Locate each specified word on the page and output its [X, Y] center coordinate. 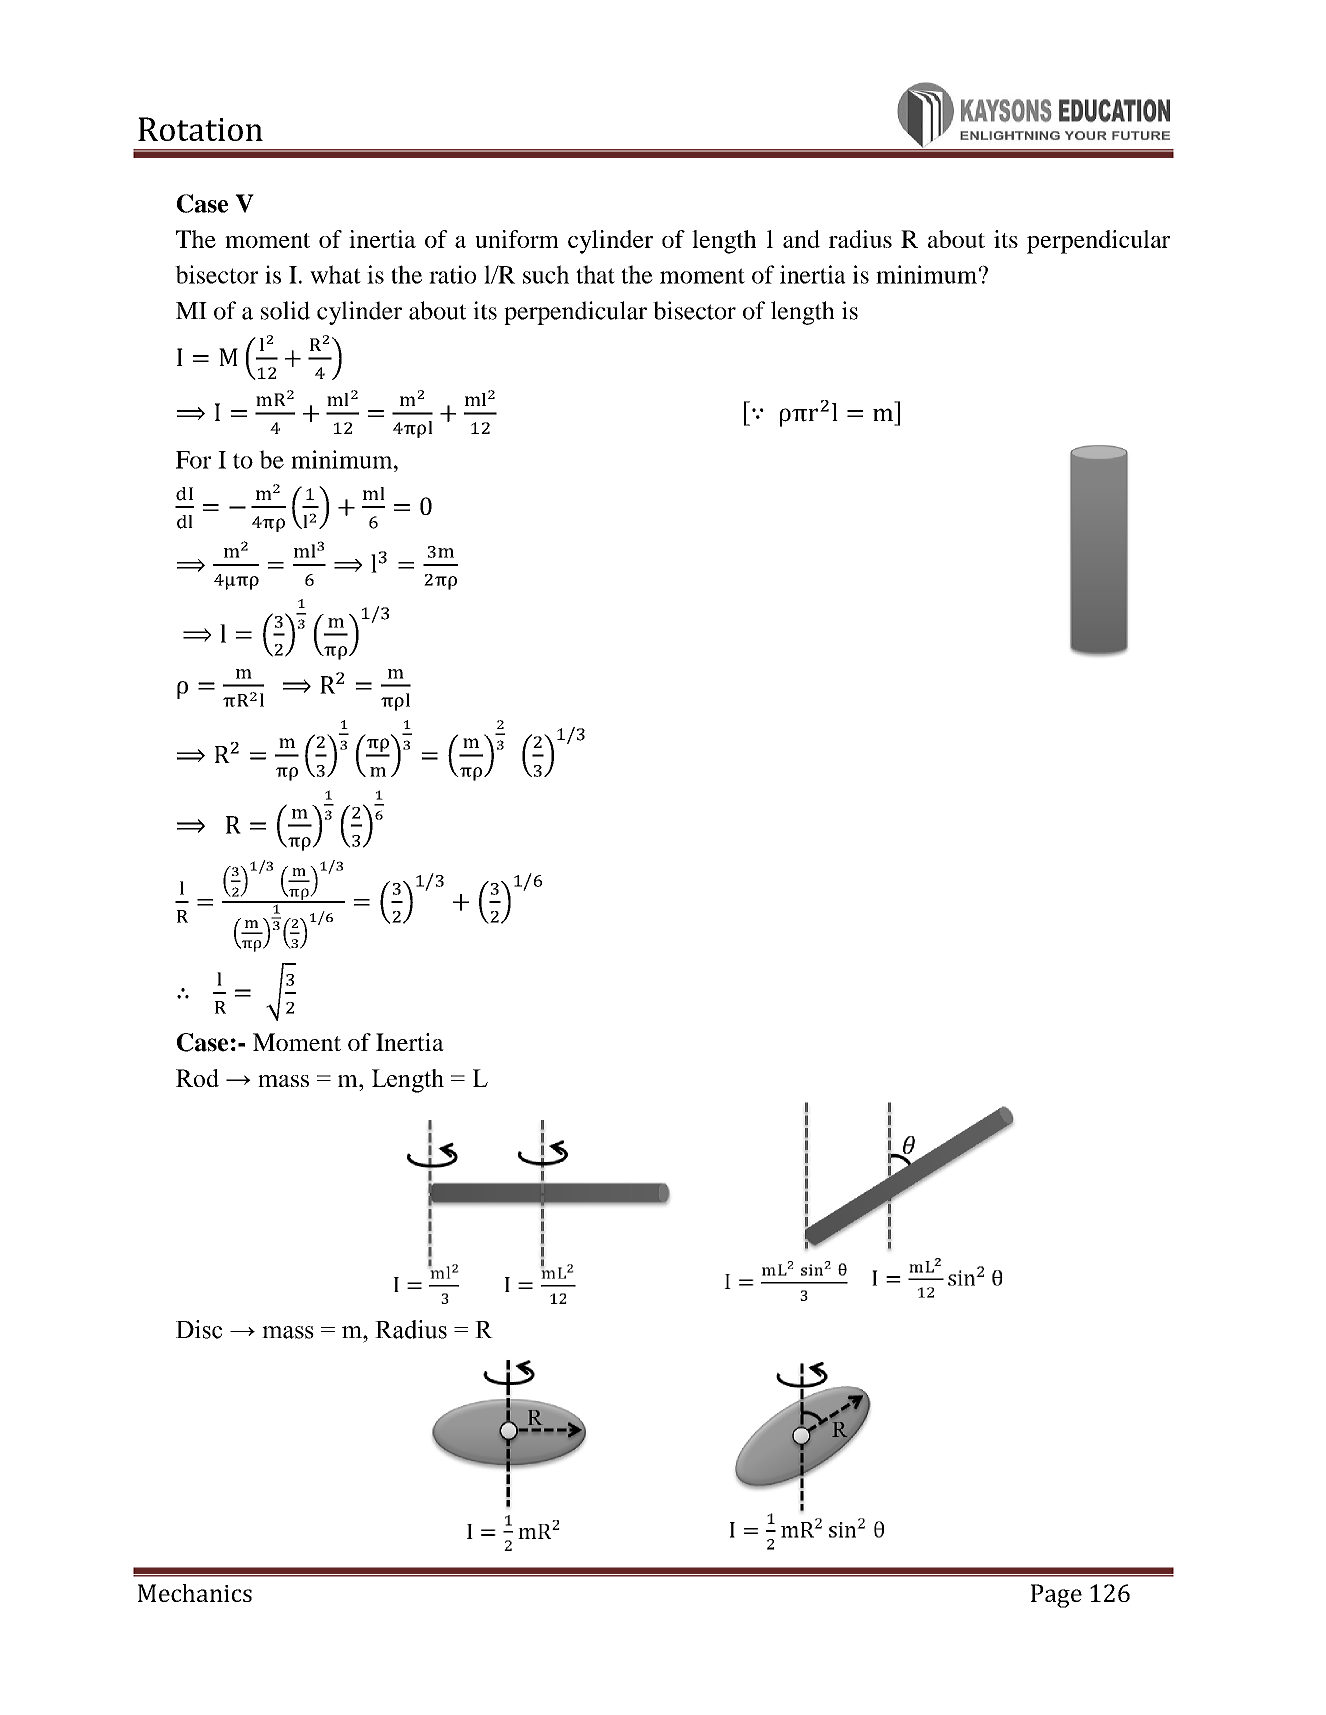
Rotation [200, 129]
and [801, 239]
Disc [199, 1329]
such [546, 274]
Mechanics [195, 1593]
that [595, 274]
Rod [197, 1078]
